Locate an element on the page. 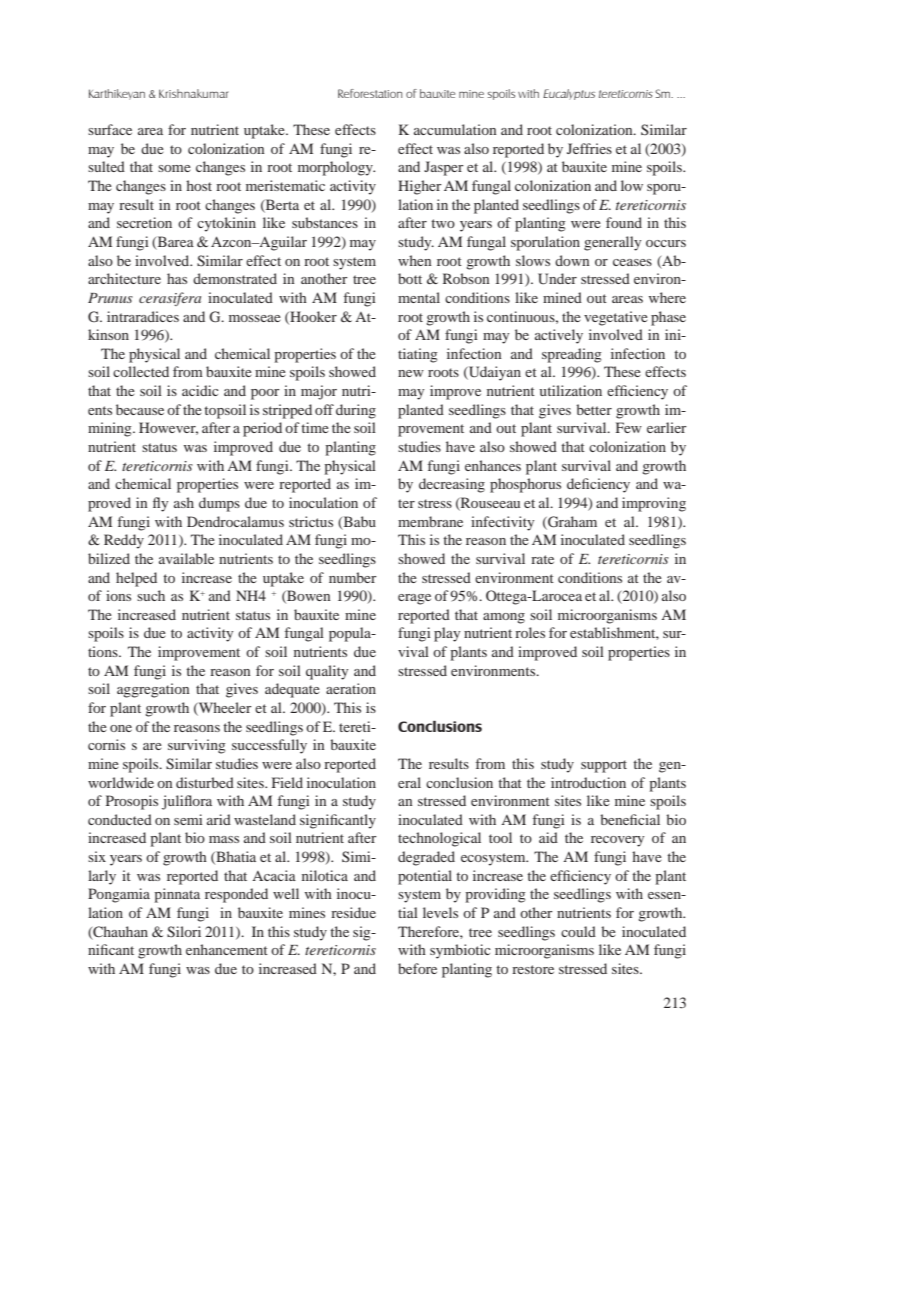  Reforestation is located at coordinates (370, 93).
